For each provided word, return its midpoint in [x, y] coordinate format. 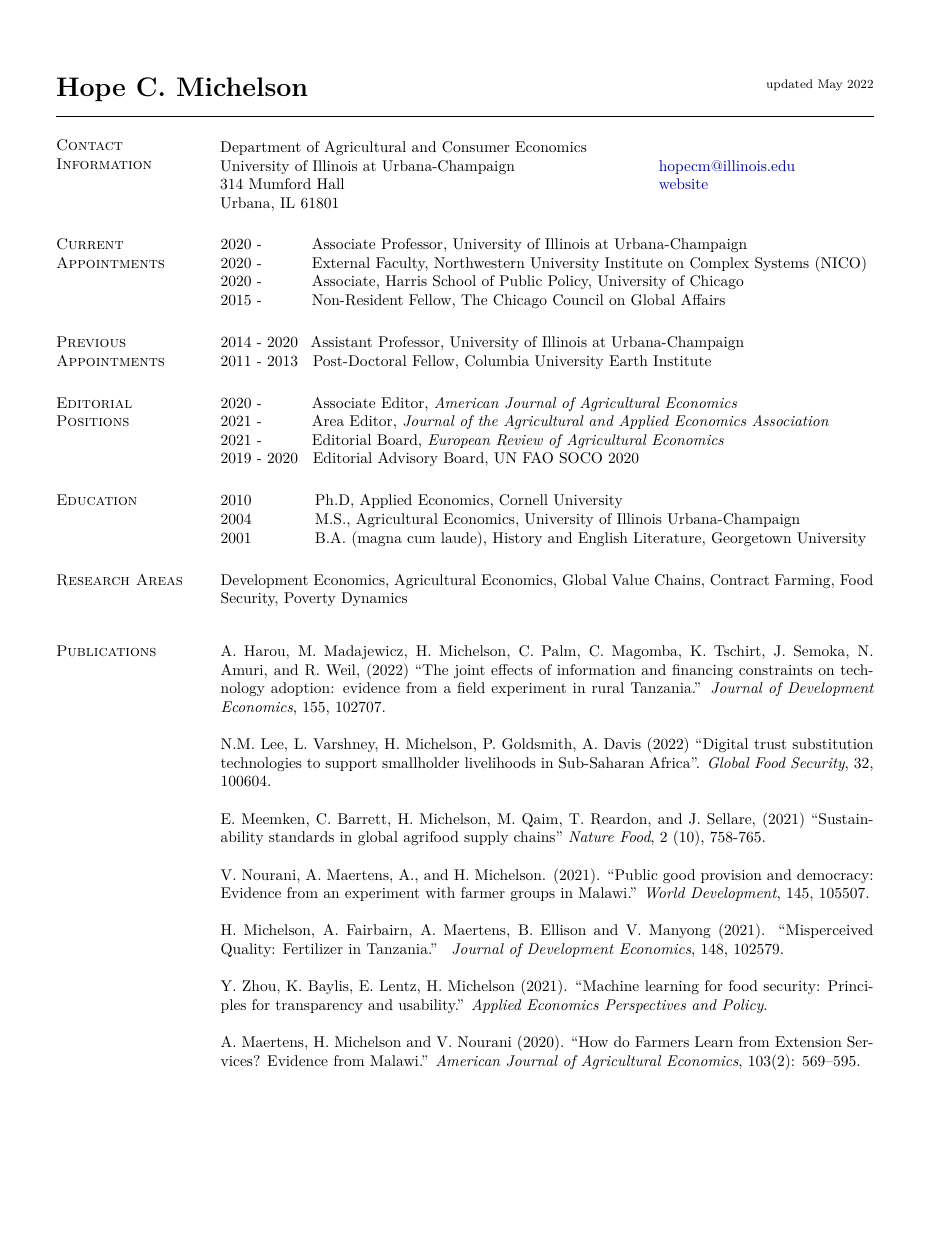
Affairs [703, 299]
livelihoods [500, 762]
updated [790, 85]
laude [460, 539]
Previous [91, 341]
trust [770, 744]
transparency [319, 1006]
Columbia [497, 361]
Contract [739, 580]
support [351, 764]
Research [93, 580]
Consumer [475, 147]
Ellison [563, 929]
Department [260, 148]
